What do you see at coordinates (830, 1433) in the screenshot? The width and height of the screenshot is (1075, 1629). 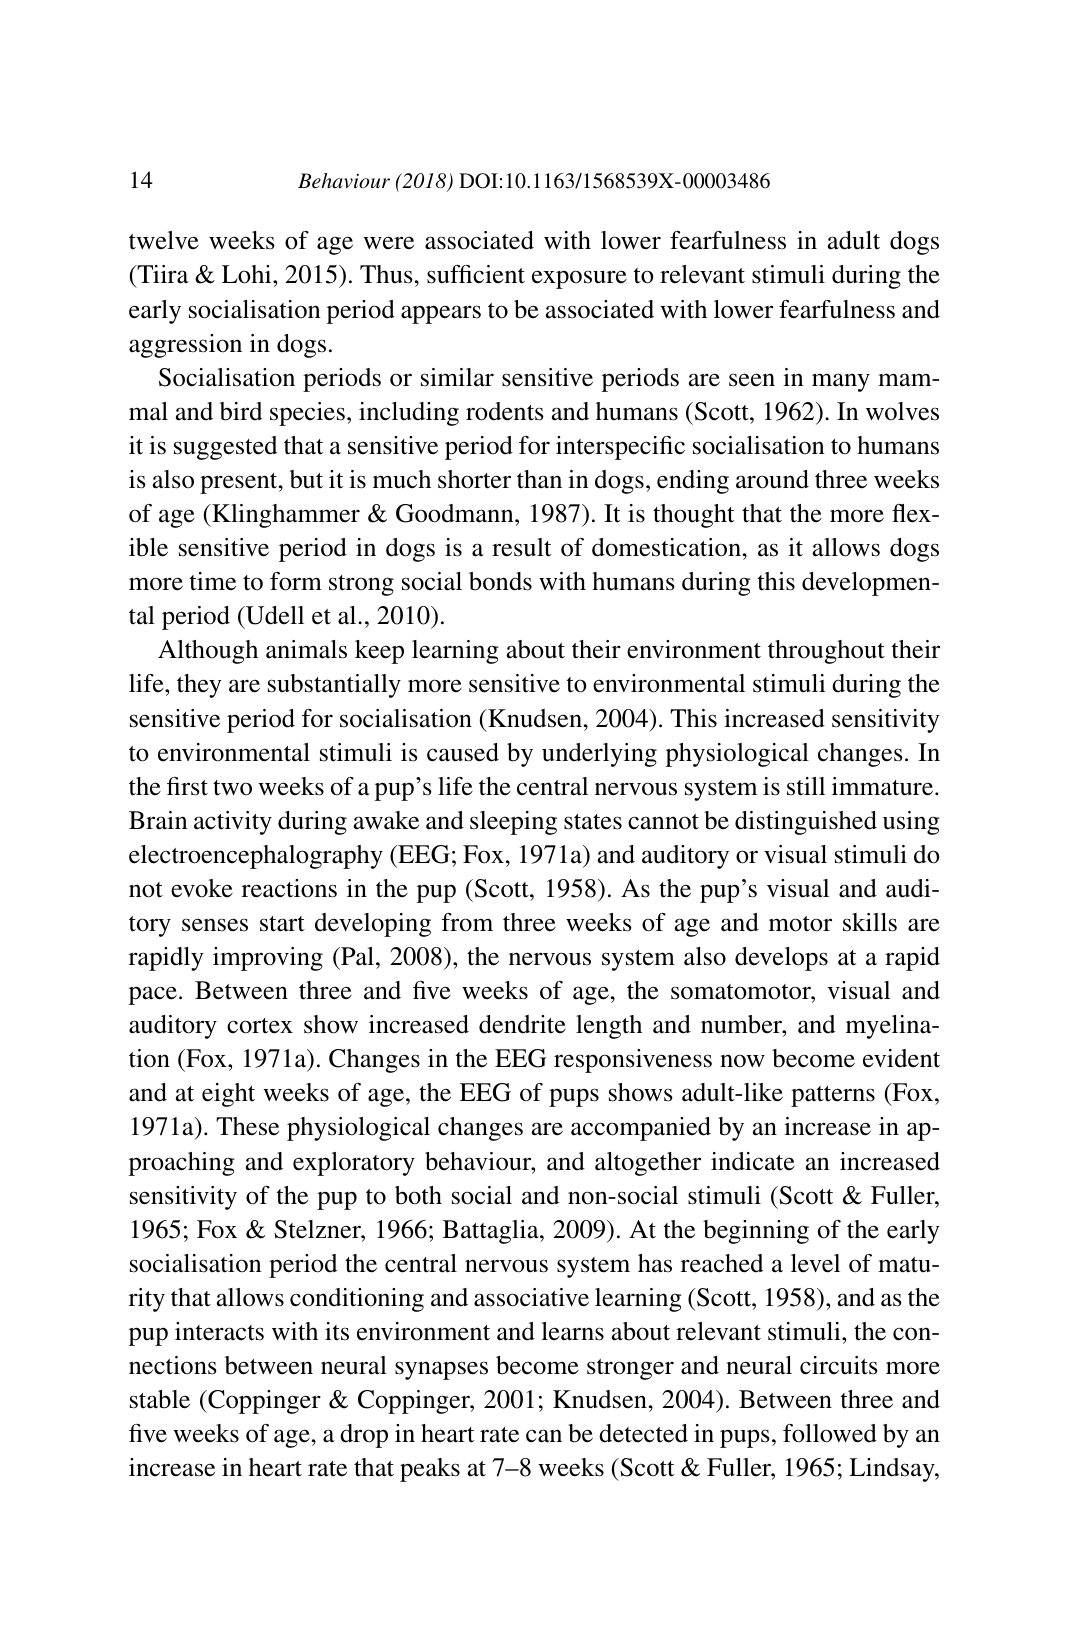 I see `followed` at bounding box center [830, 1433].
